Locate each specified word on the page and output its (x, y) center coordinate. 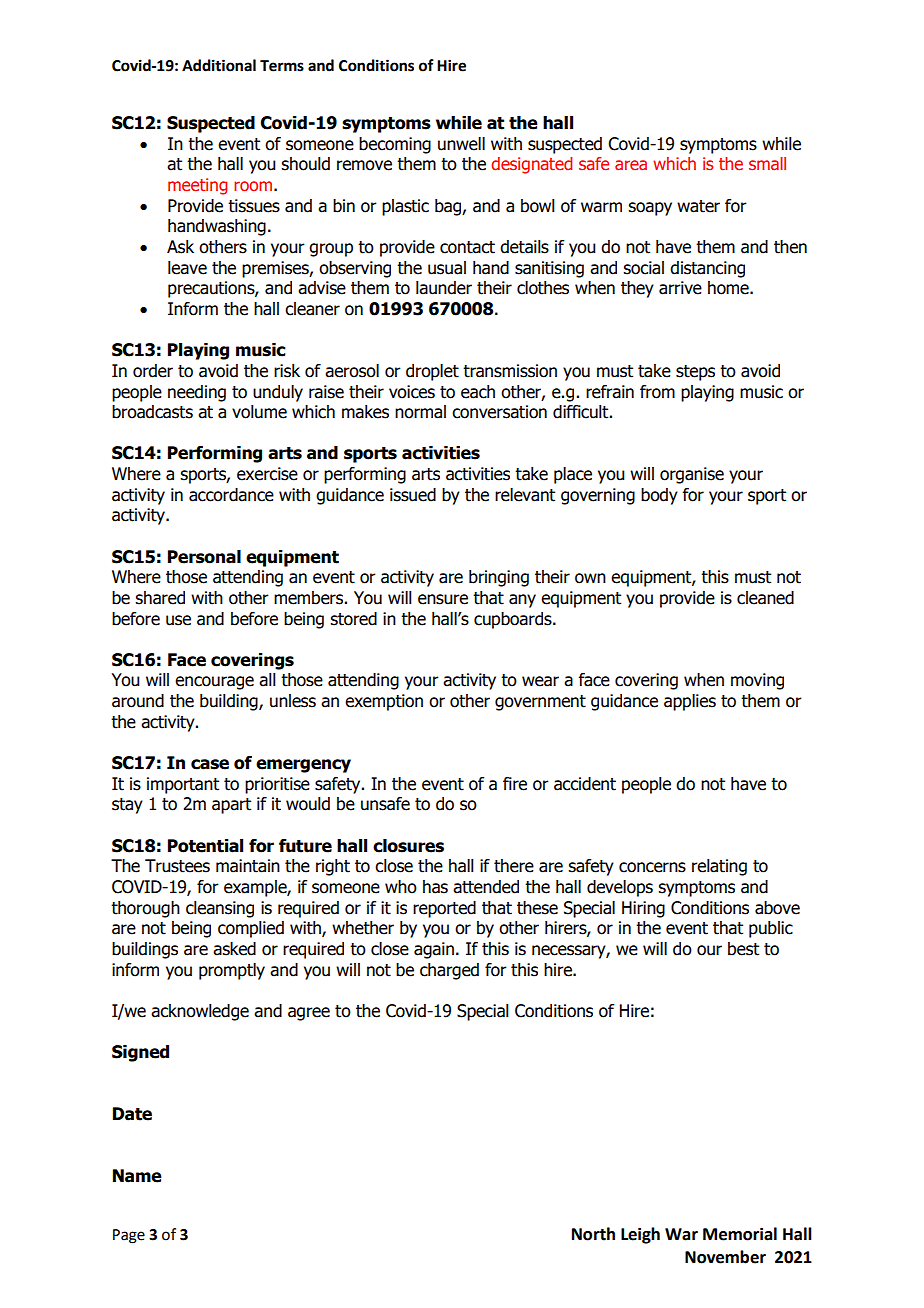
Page (129, 1236)
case (210, 764)
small (767, 163)
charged (449, 971)
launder (444, 288)
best (743, 949)
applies (690, 702)
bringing (499, 578)
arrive (680, 288)
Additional (219, 65)
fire (515, 784)
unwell (461, 144)
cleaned (765, 598)
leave (187, 268)
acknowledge (200, 1012)
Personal (204, 557)
